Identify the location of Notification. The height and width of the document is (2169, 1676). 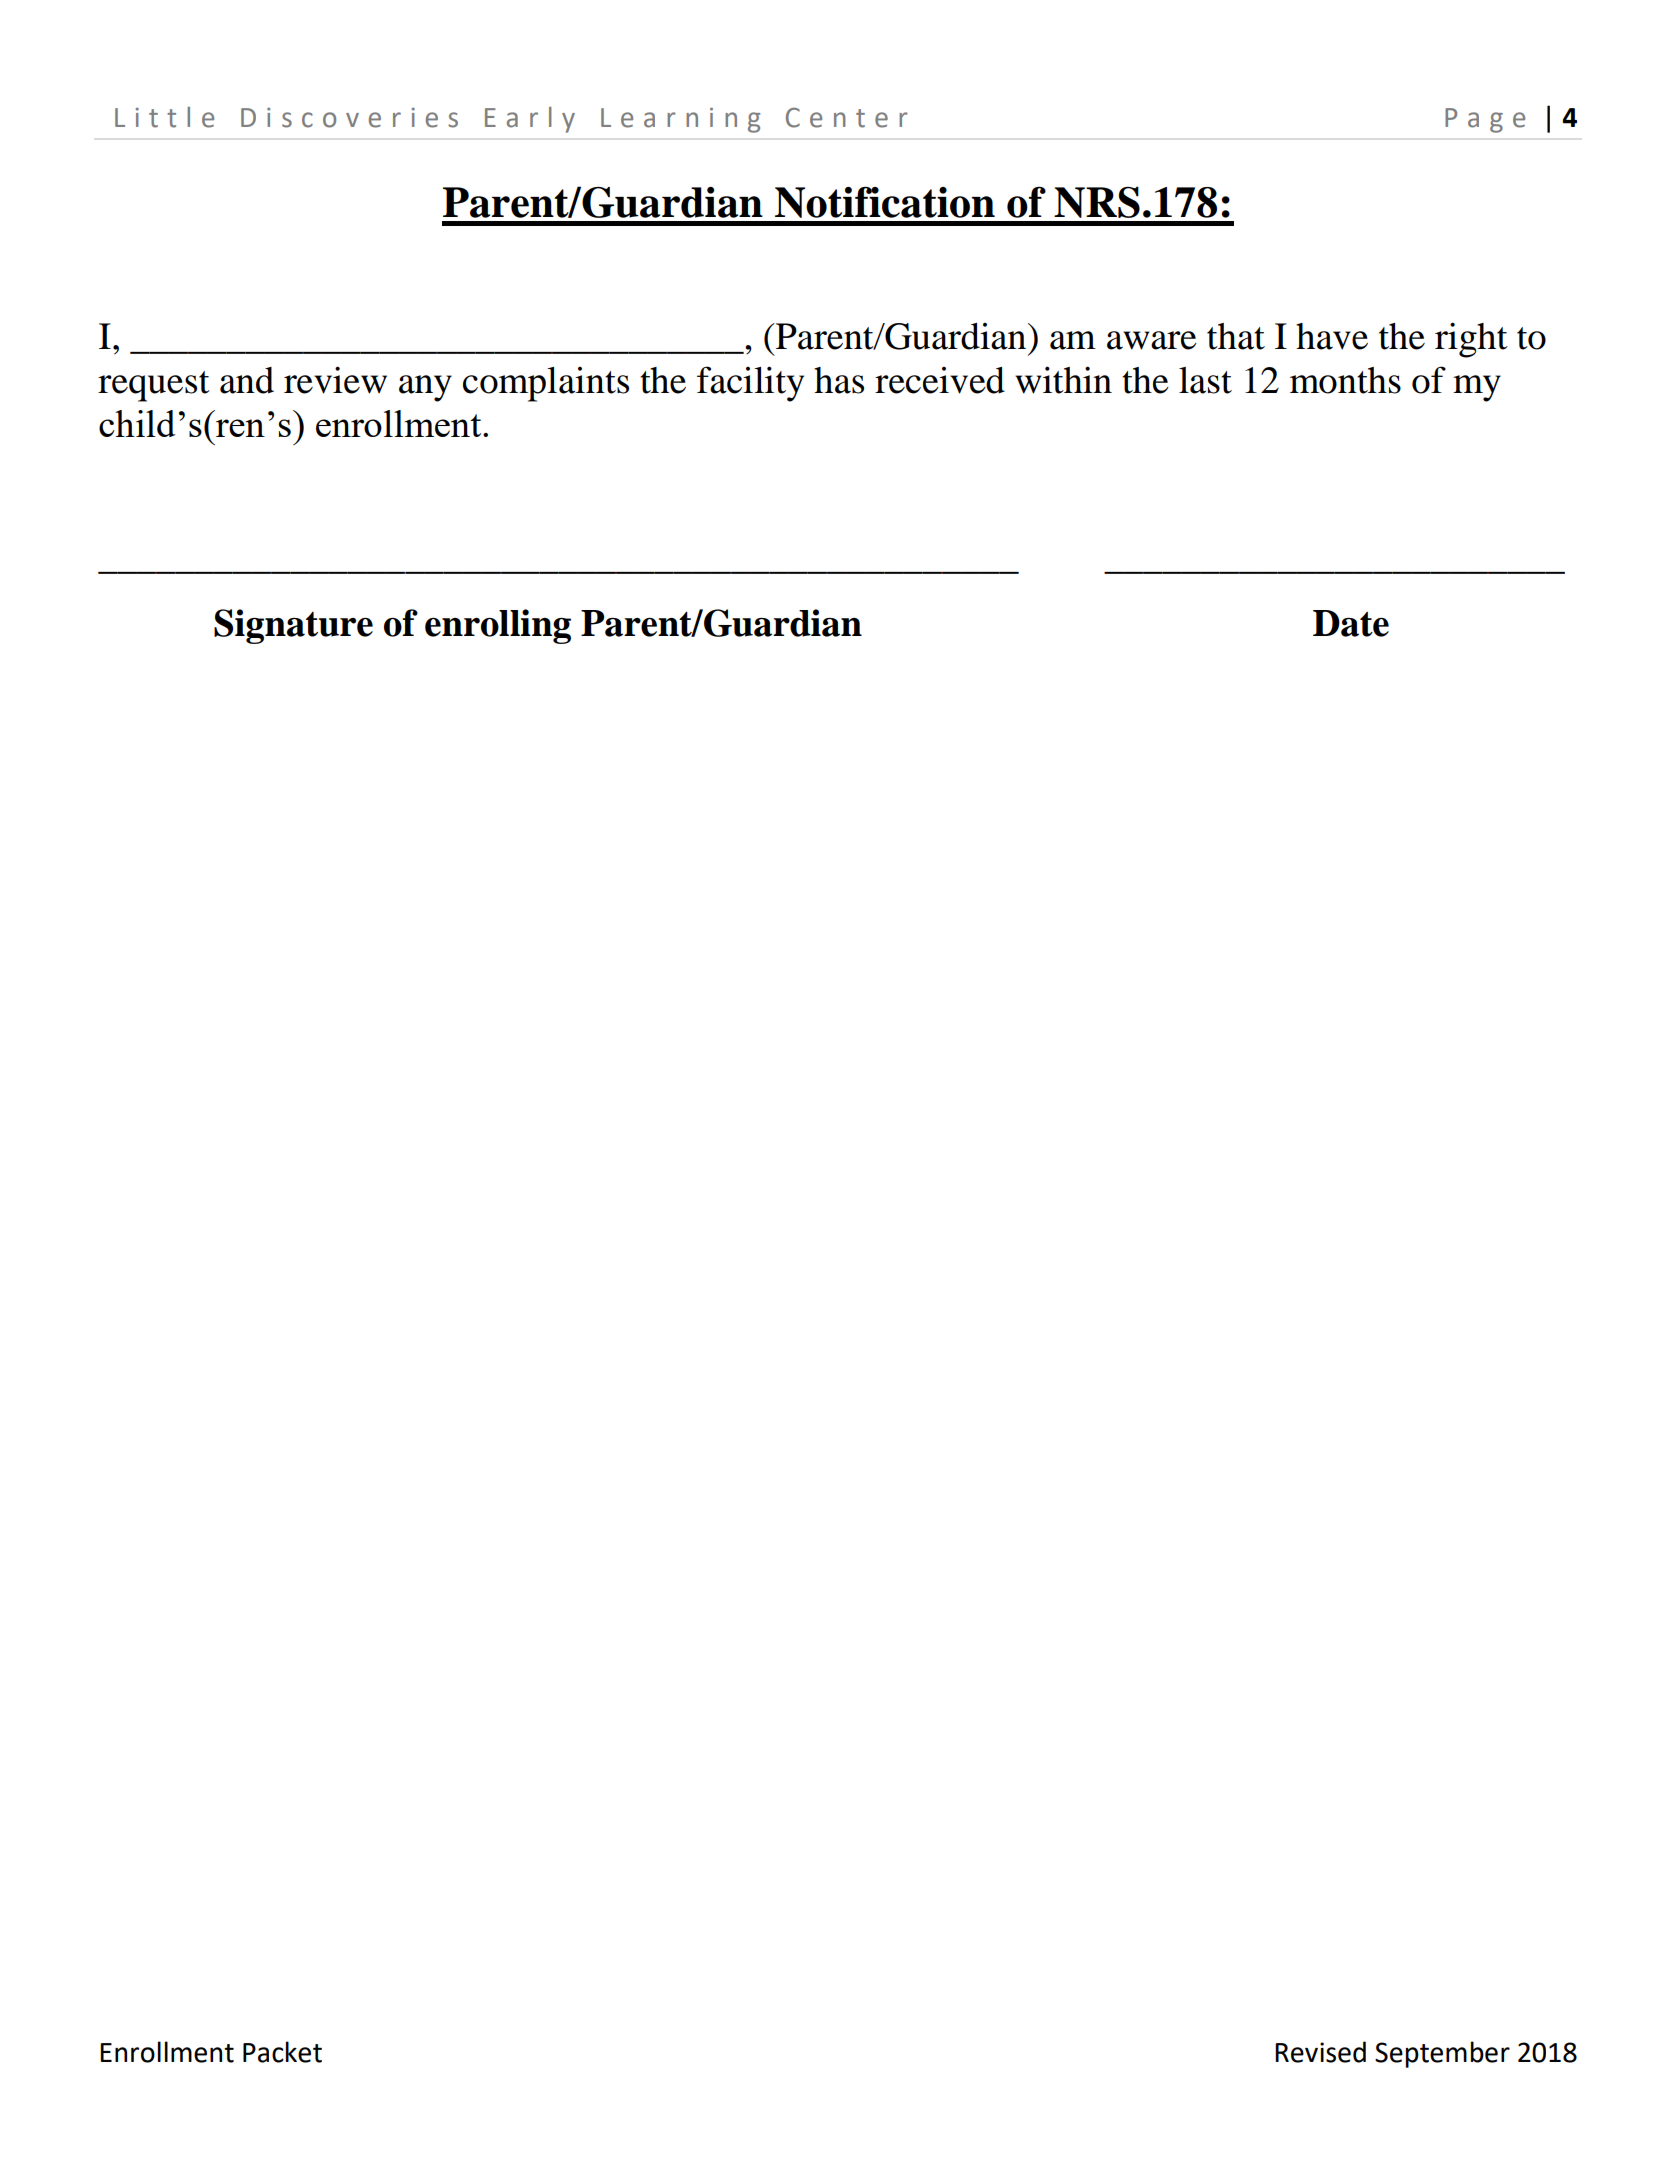
(885, 202).
